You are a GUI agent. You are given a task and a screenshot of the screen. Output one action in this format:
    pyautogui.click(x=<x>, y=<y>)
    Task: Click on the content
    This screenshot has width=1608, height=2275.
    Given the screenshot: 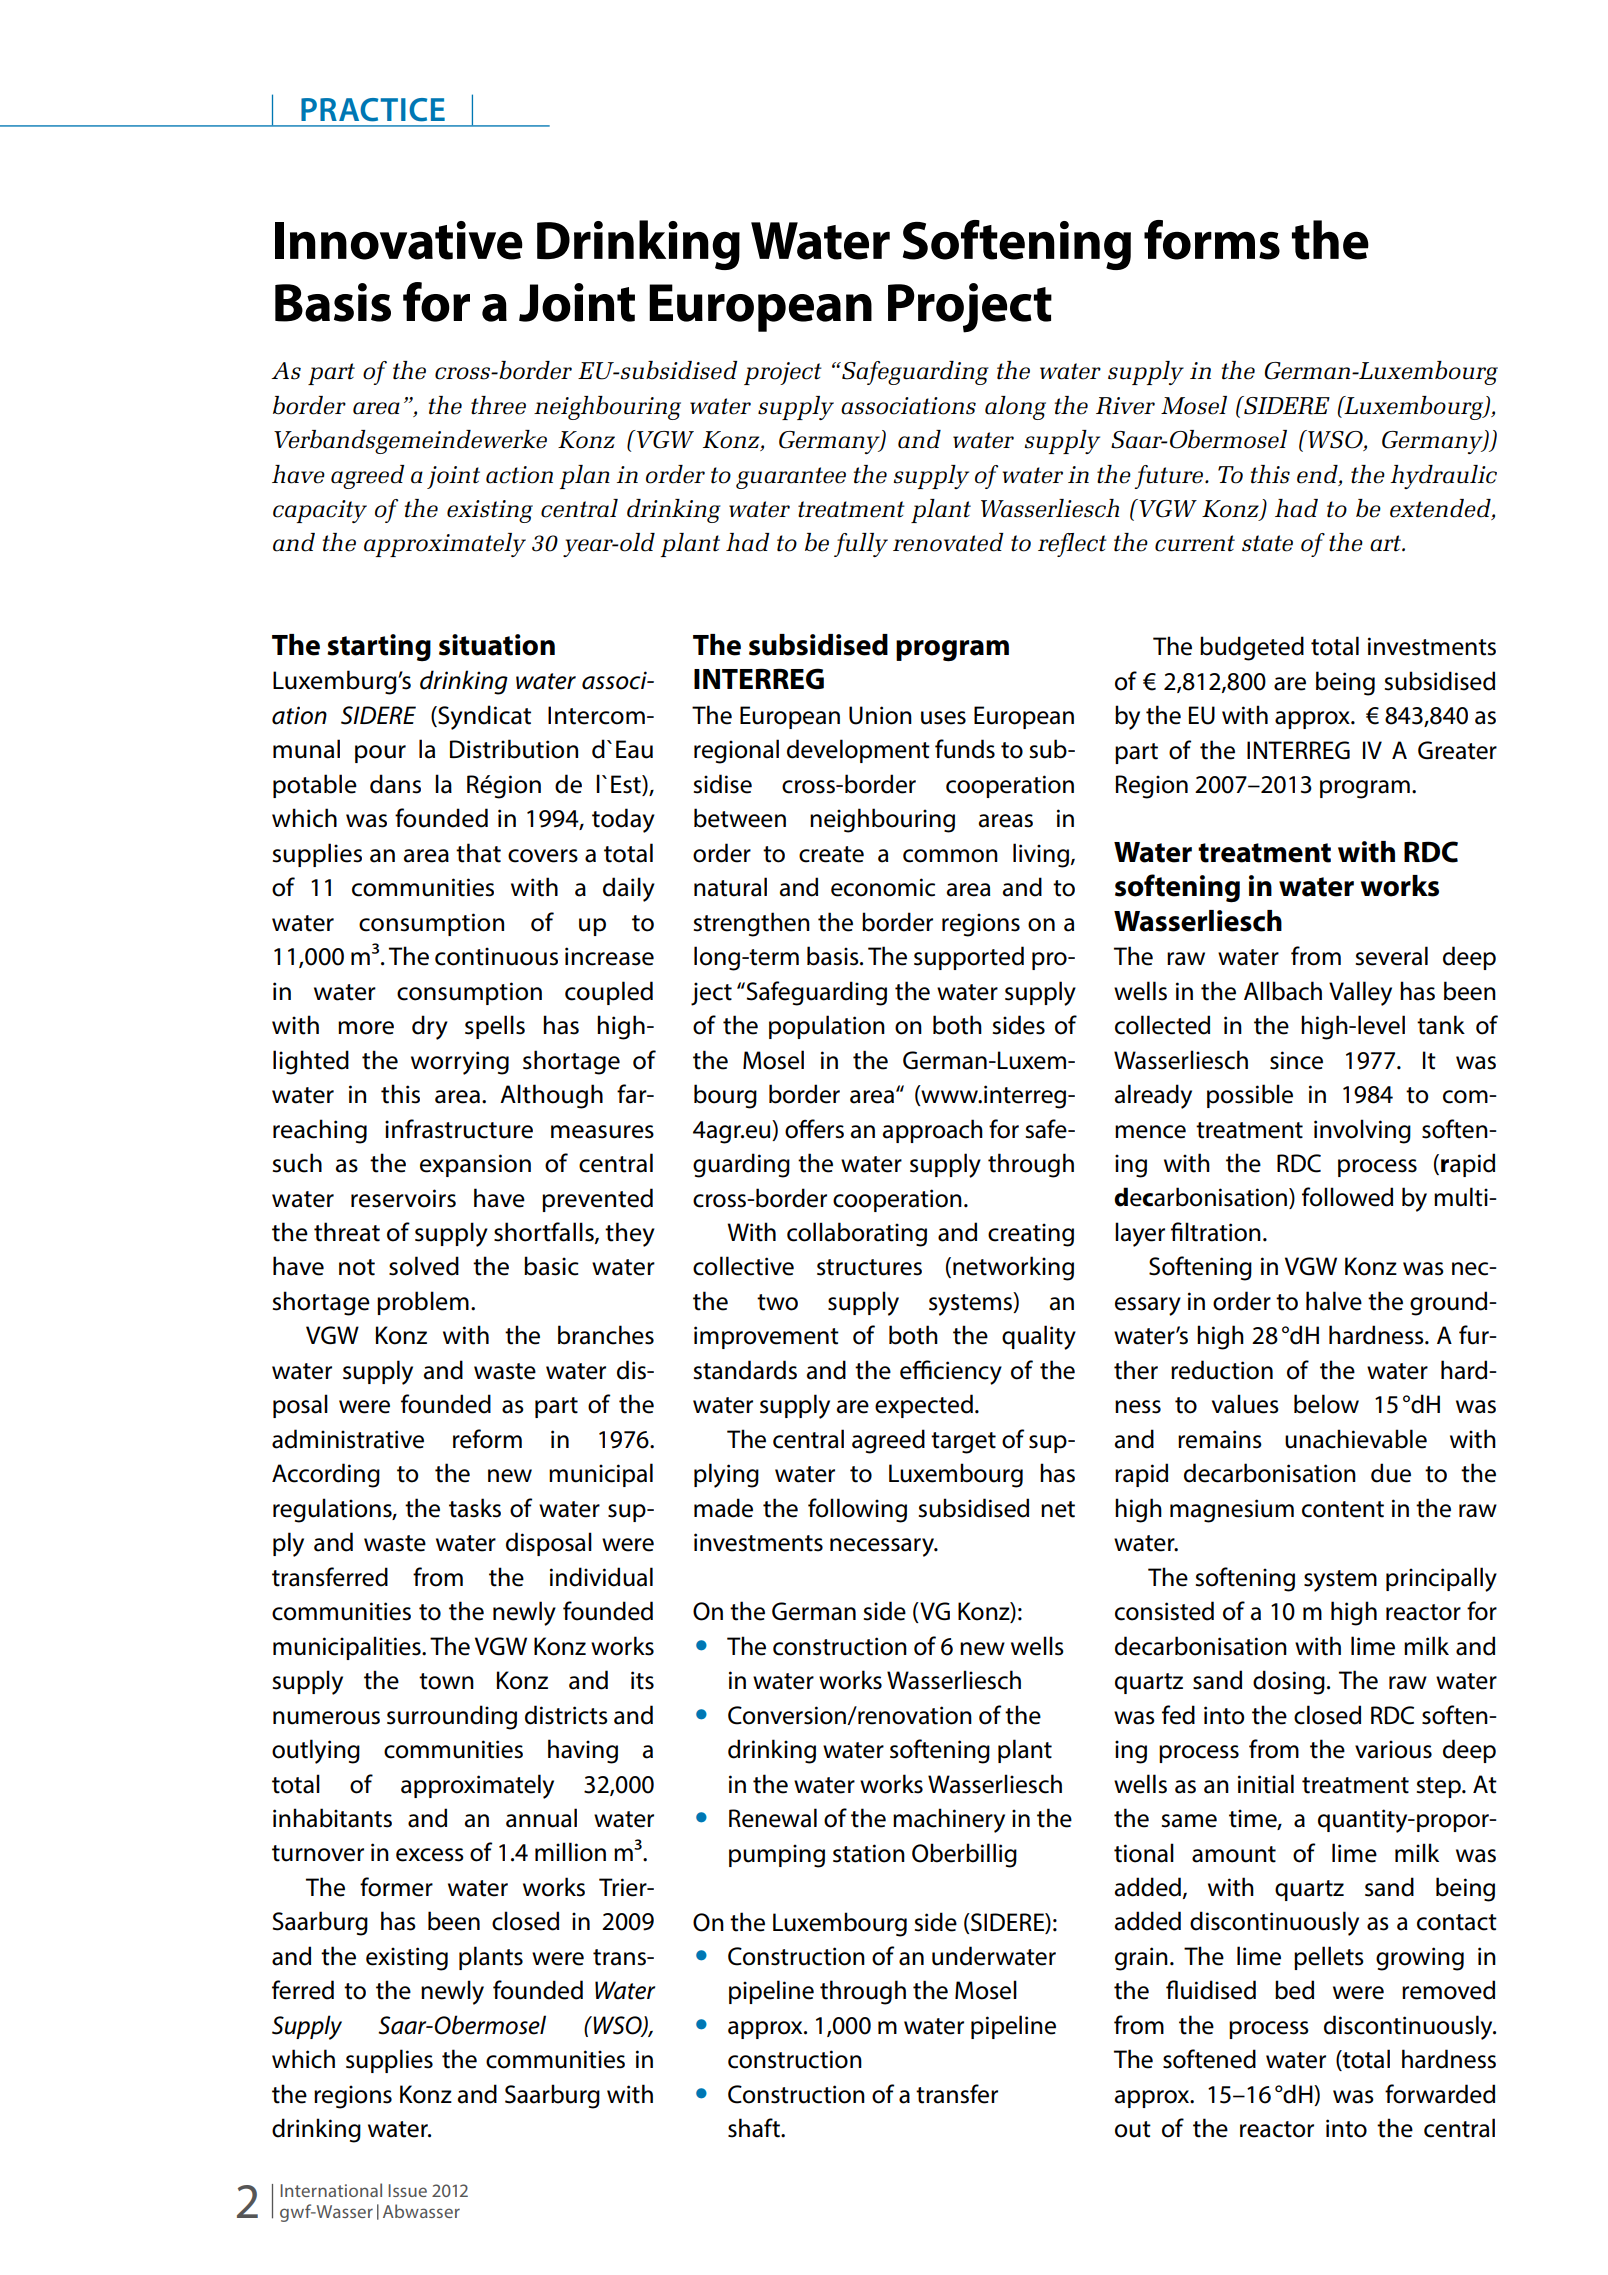 What is the action you would take?
    pyautogui.click(x=1343, y=1509)
